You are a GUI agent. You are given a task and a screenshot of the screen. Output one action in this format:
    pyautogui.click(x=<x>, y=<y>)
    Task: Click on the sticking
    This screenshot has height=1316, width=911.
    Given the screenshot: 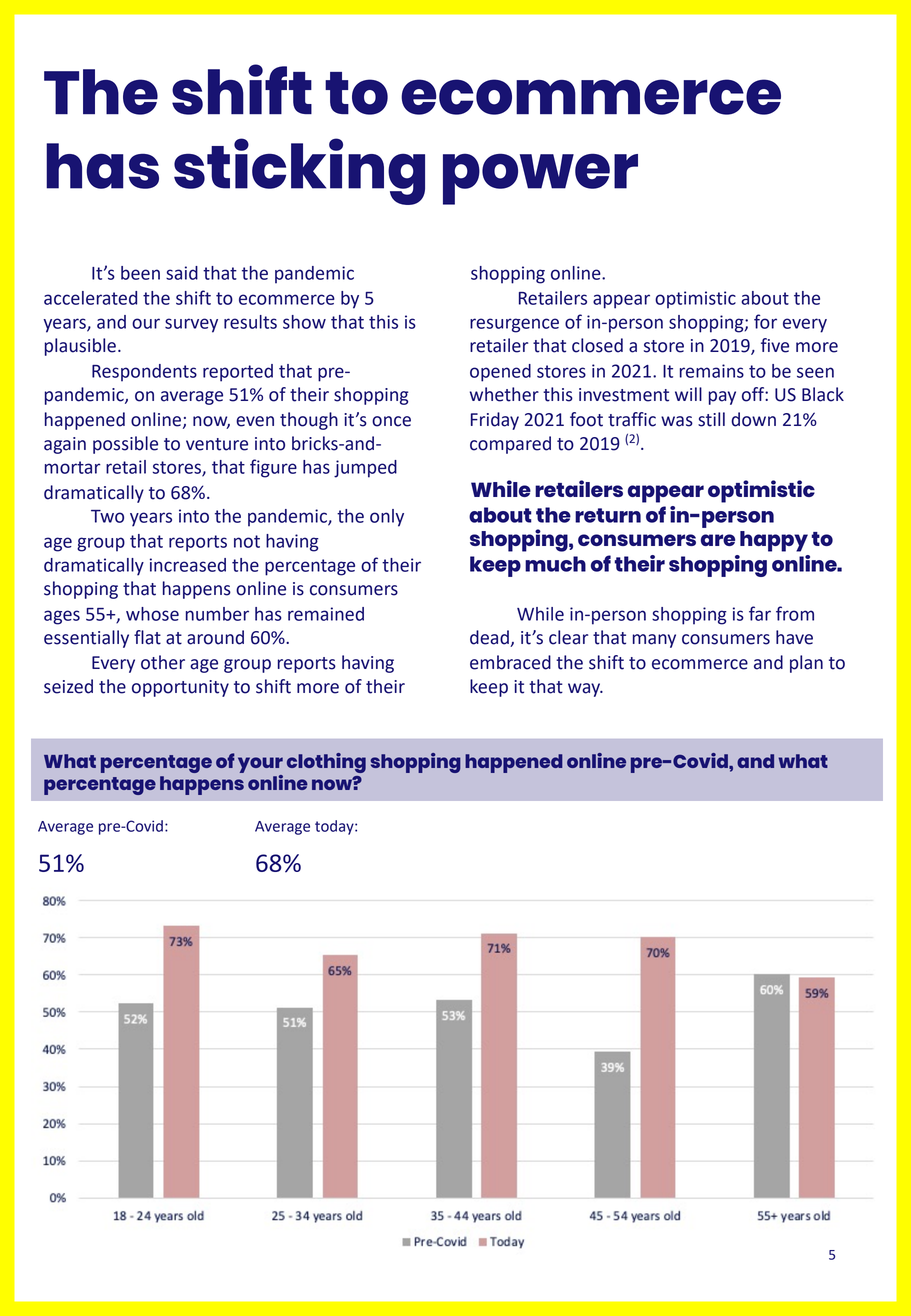 What is the action you would take?
    pyautogui.click(x=299, y=171)
